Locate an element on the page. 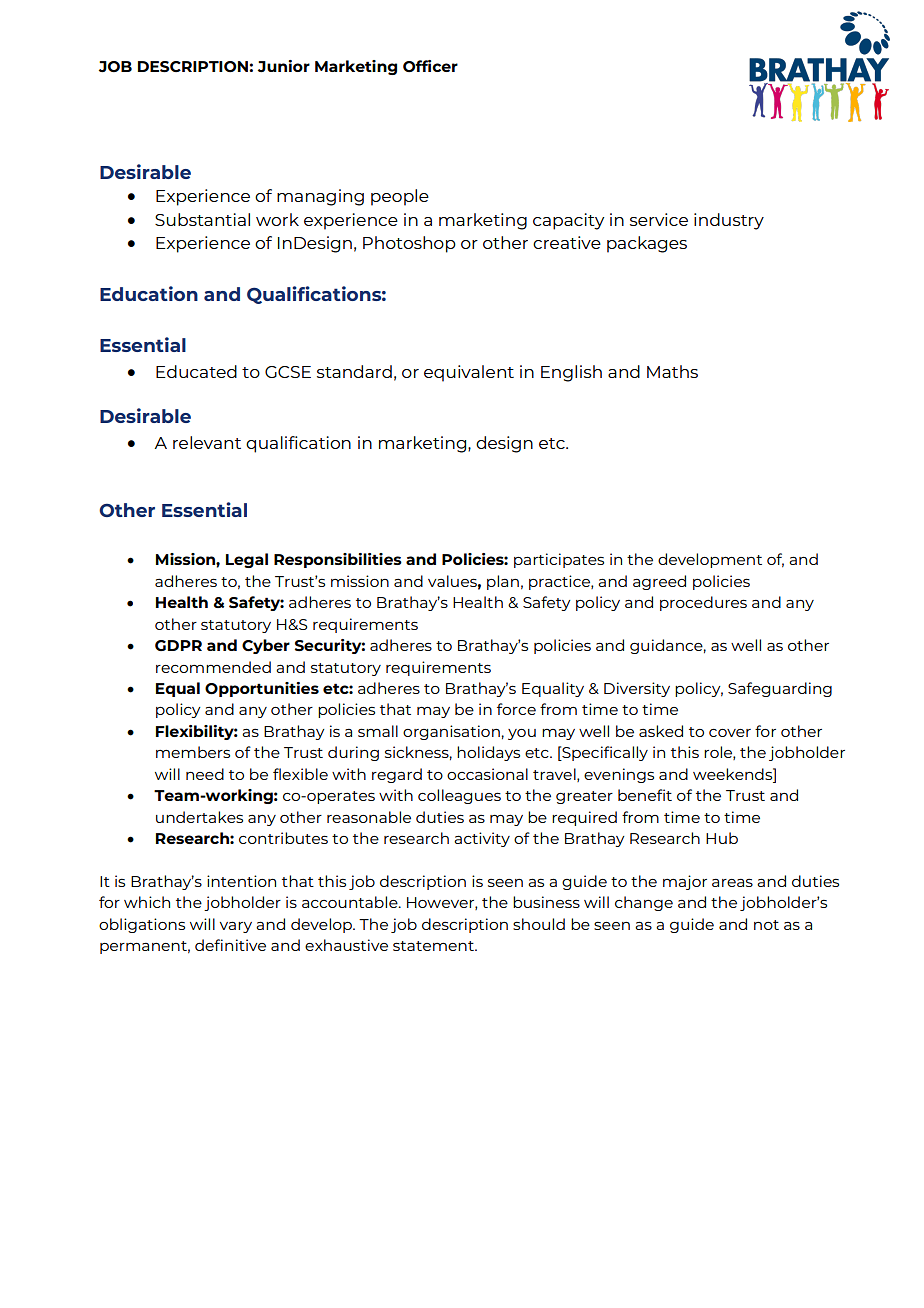 The height and width of the image is (1308, 924). industry is located at coordinates (729, 221).
